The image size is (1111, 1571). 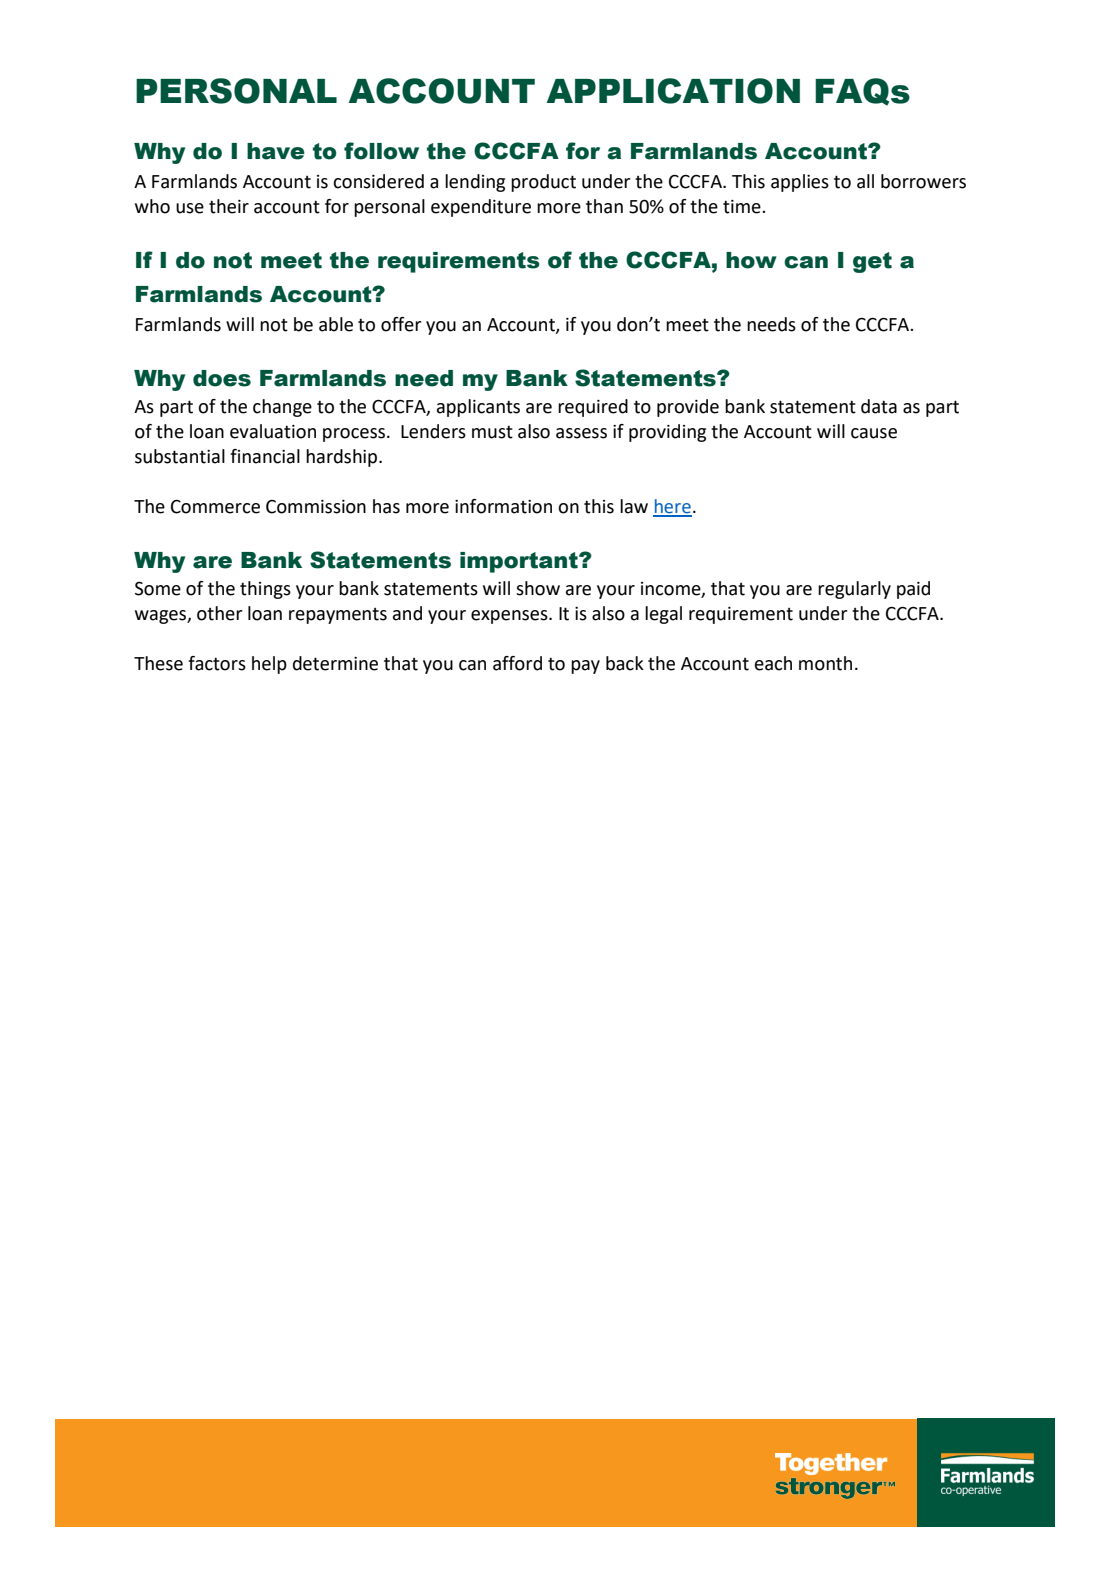 I want to click on required, so click(x=593, y=408).
